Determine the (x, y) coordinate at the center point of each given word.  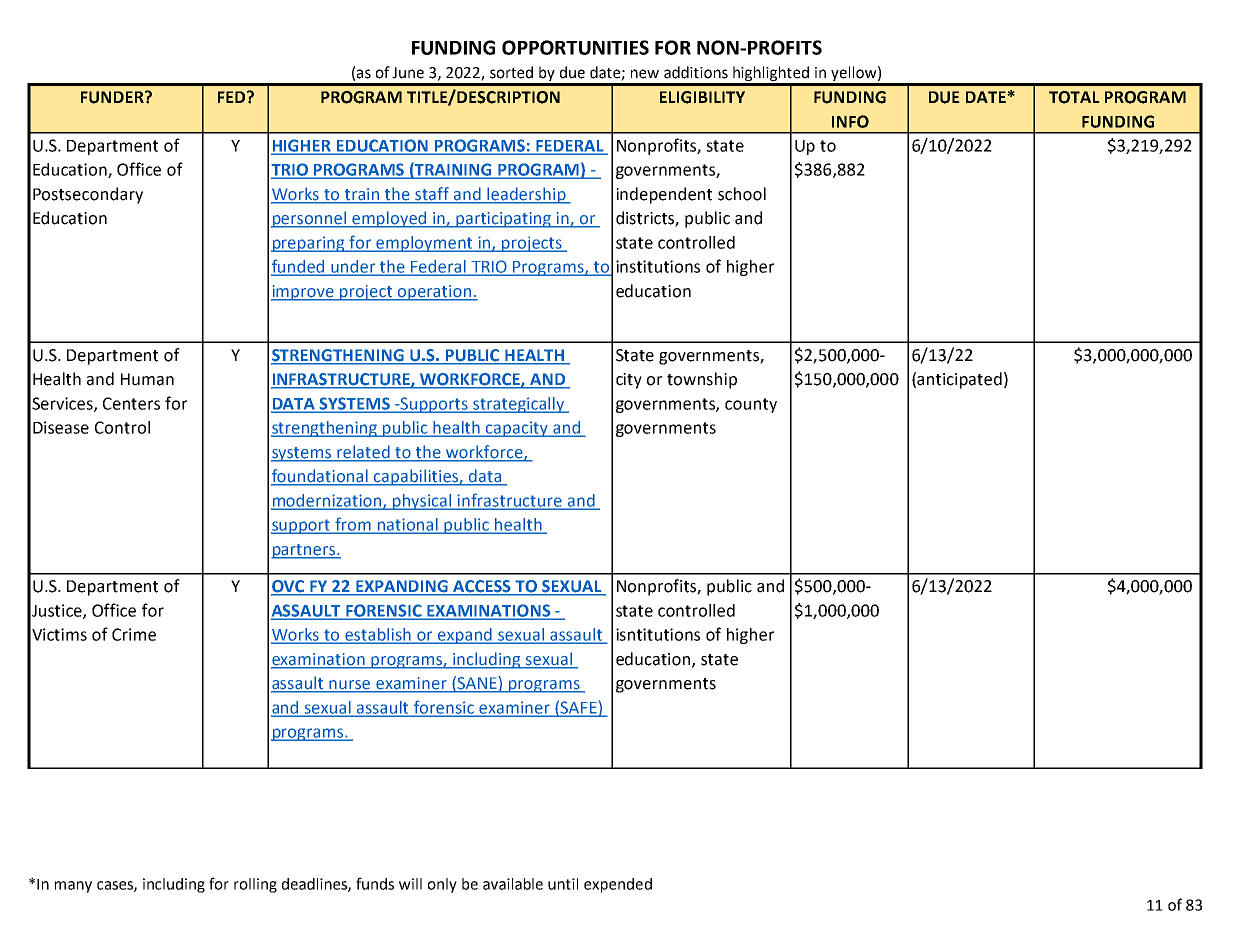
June (408, 73)
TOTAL (1074, 97)
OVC (289, 587)
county (751, 405)
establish (378, 635)
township (702, 380)
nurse (350, 686)
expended (618, 885)
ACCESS (482, 587)
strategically (519, 405)
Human (147, 379)
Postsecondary (88, 195)
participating (504, 220)
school (742, 194)
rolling (255, 885)
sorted (511, 72)
